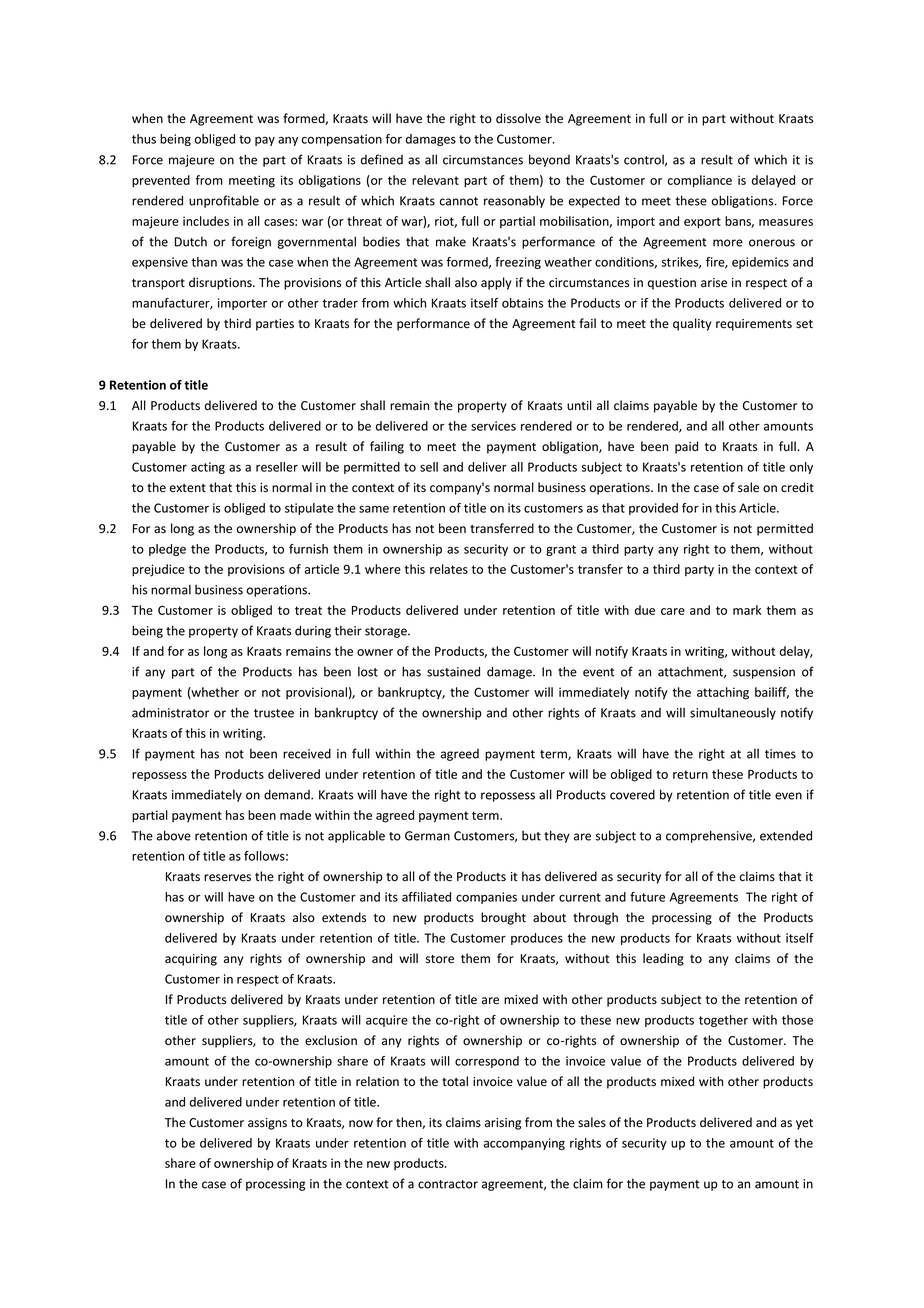 The height and width of the screenshot is (1308, 924). I want to click on unprofitable, so click(224, 201).
